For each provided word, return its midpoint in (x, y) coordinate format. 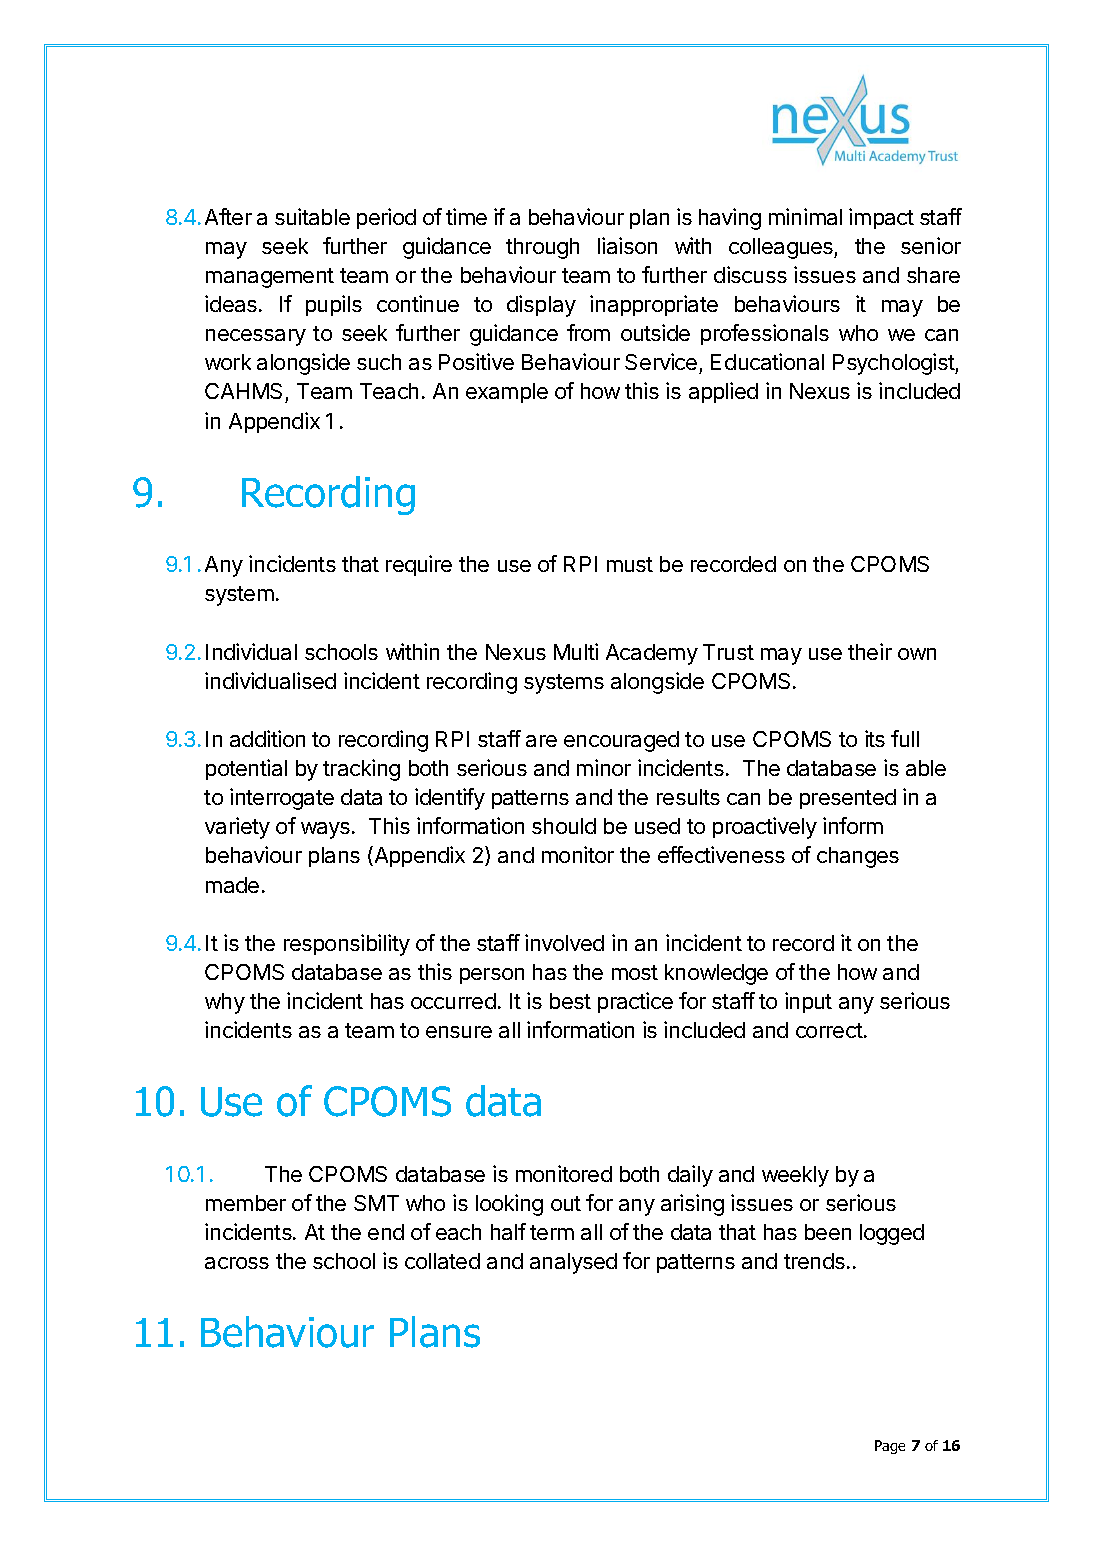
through (542, 248)
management (270, 278)
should (564, 826)
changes (858, 857)
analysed (573, 1263)
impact (881, 218)
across (237, 1263)
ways (325, 830)
